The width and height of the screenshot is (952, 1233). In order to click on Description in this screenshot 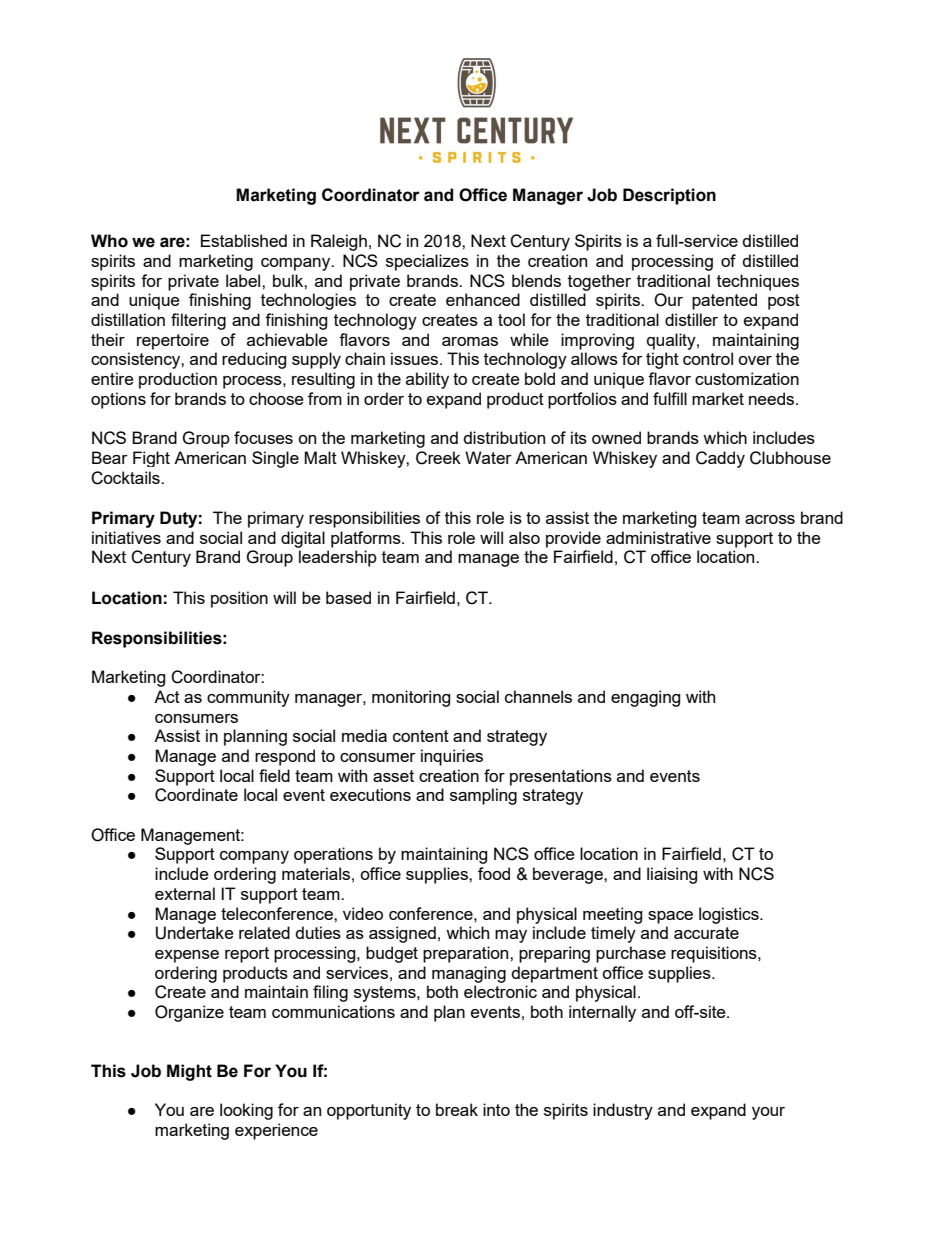, I will do `click(669, 196)`.
